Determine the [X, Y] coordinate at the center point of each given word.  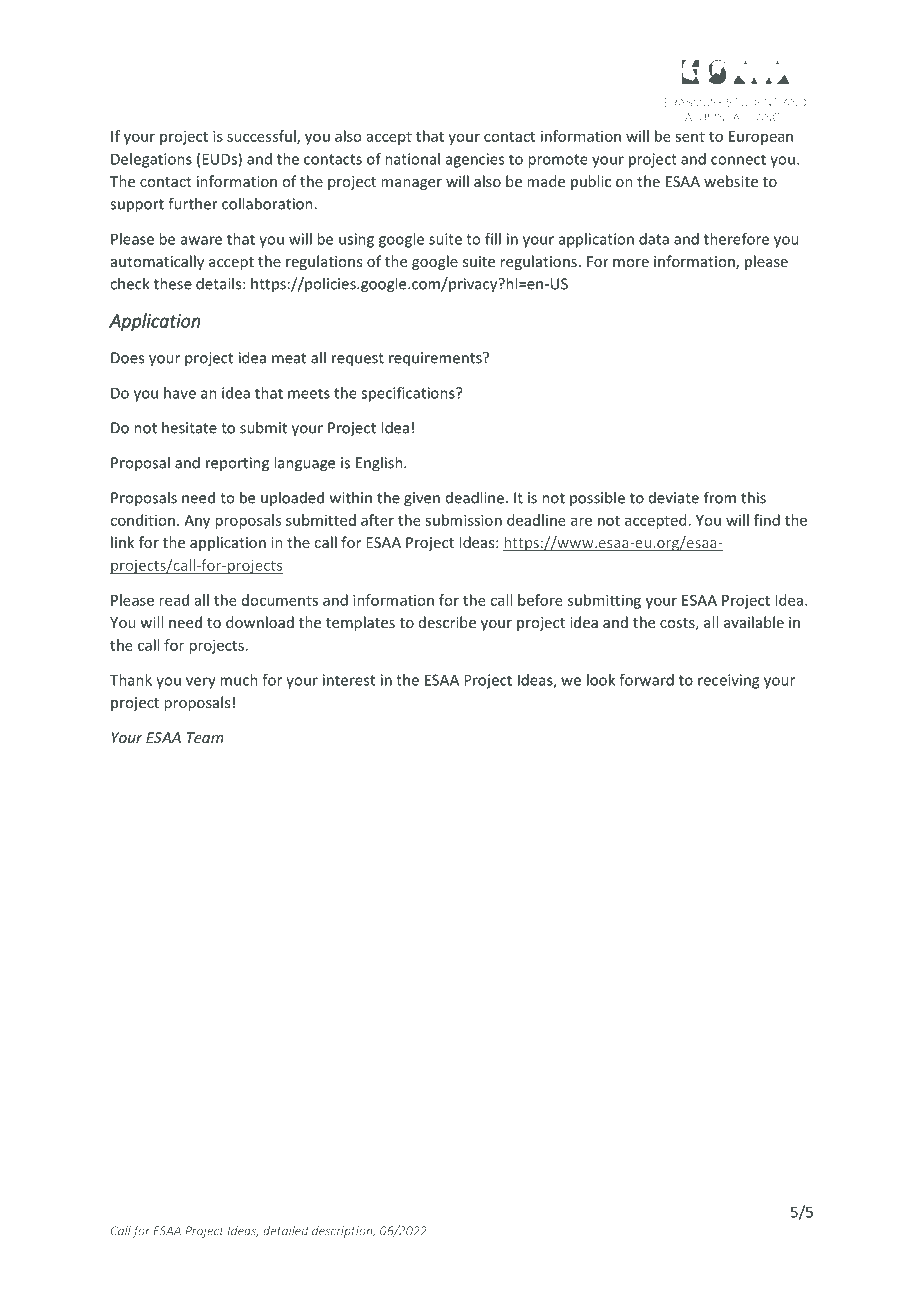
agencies [475, 160]
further [193, 203]
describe [447, 622]
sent [690, 137]
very [201, 683]
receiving [728, 681]
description [343, 1232]
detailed [286, 1231]
